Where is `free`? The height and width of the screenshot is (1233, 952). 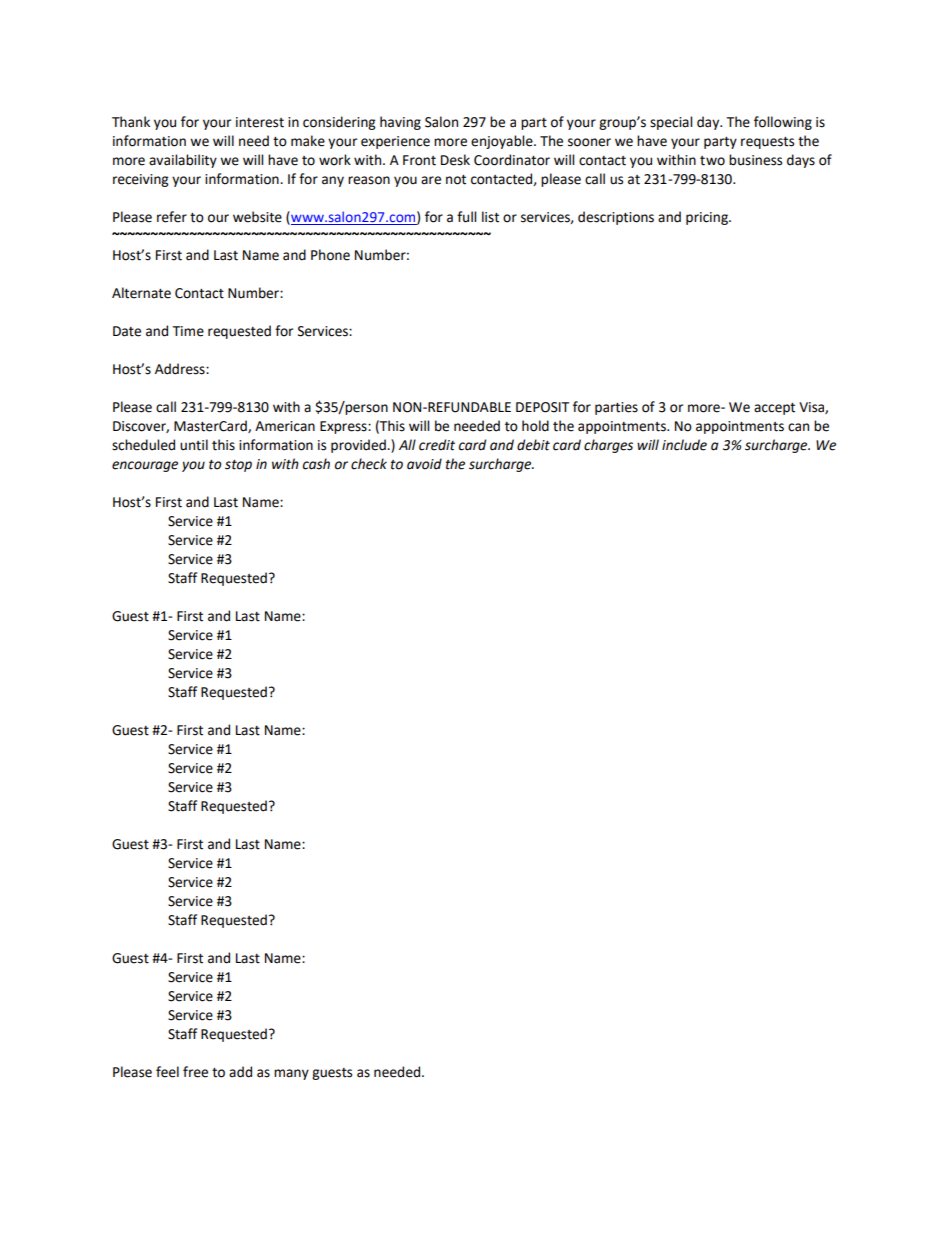 free is located at coordinates (195, 1072).
